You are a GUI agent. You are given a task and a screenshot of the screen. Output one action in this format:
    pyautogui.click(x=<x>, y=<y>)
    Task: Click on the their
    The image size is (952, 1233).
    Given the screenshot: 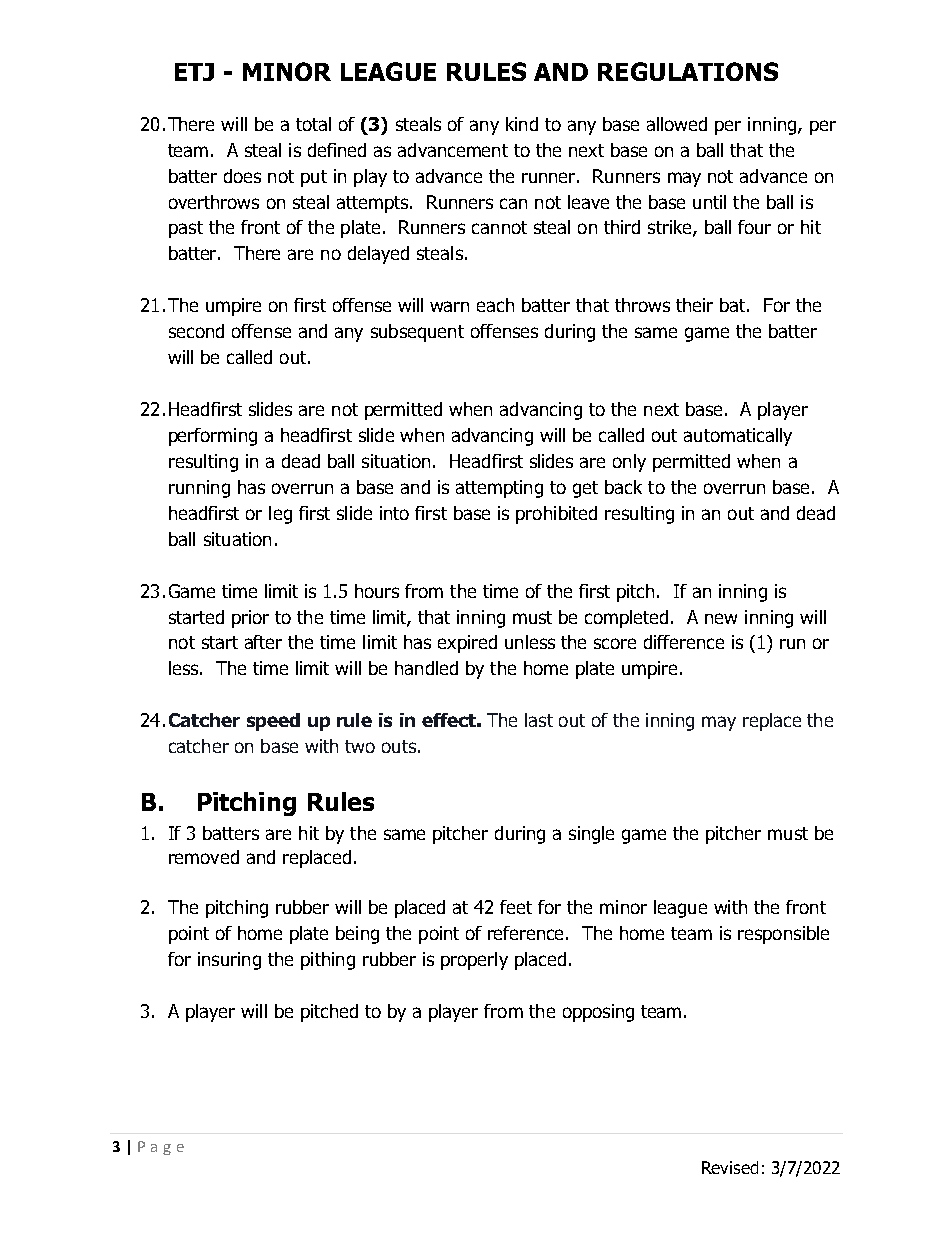 What is the action you would take?
    pyautogui.click(x=694, y=305)
